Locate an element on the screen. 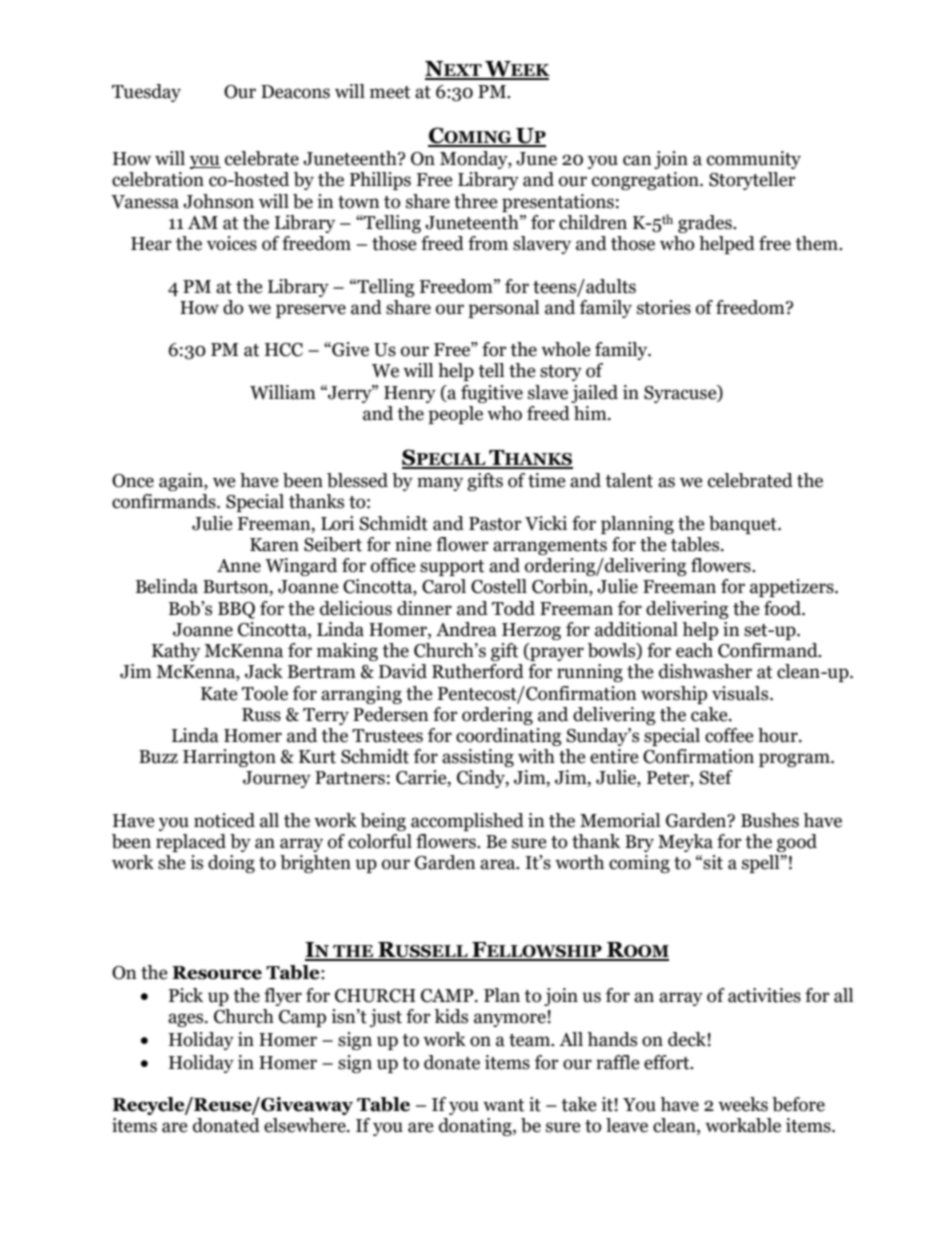 The height and width of the screenshot is (1233, 952). want is located at coordinates (503, 1105).
